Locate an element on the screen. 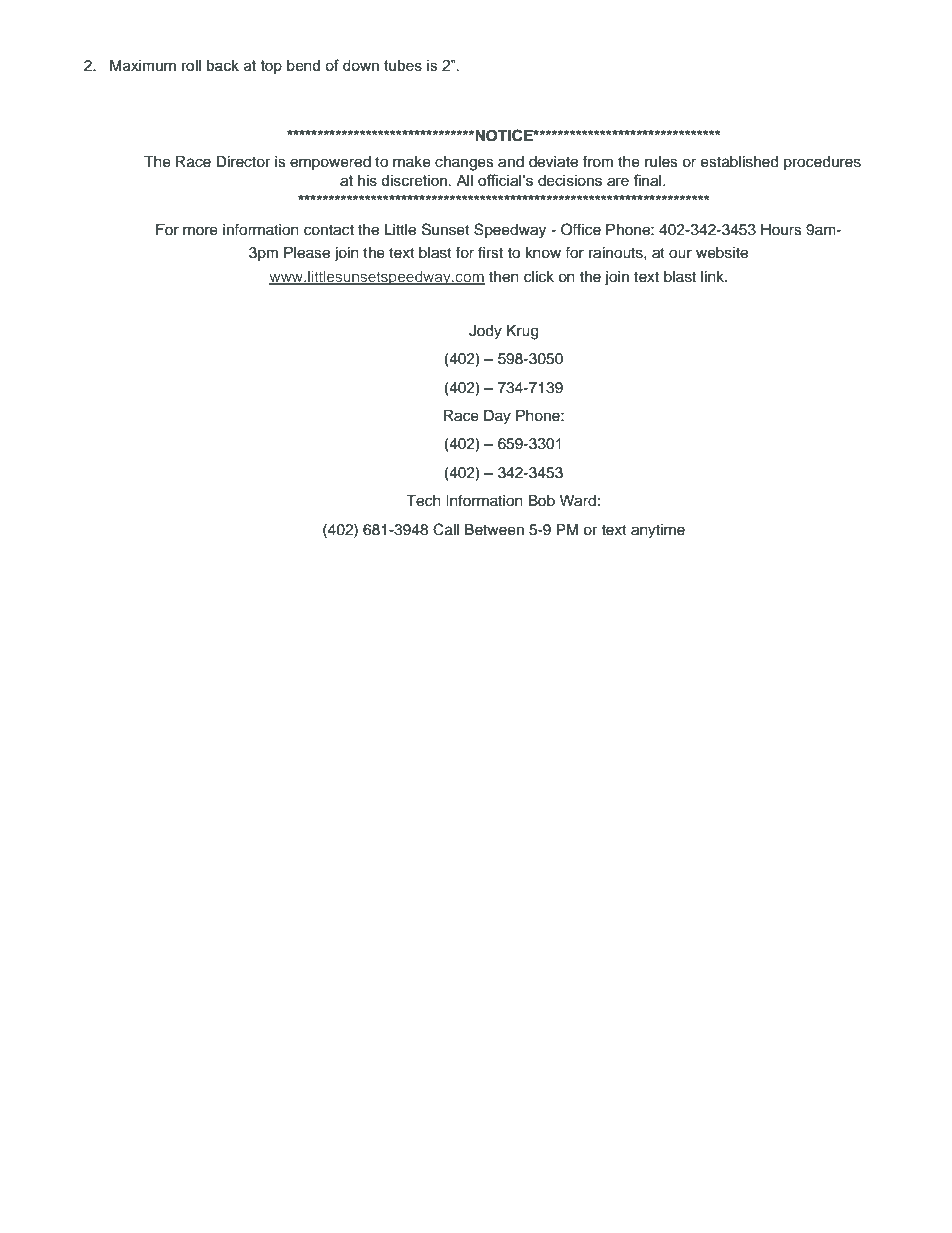 The height and width of the screenshot is (1233, 952). Tech is located at coordinates (423, 501).
